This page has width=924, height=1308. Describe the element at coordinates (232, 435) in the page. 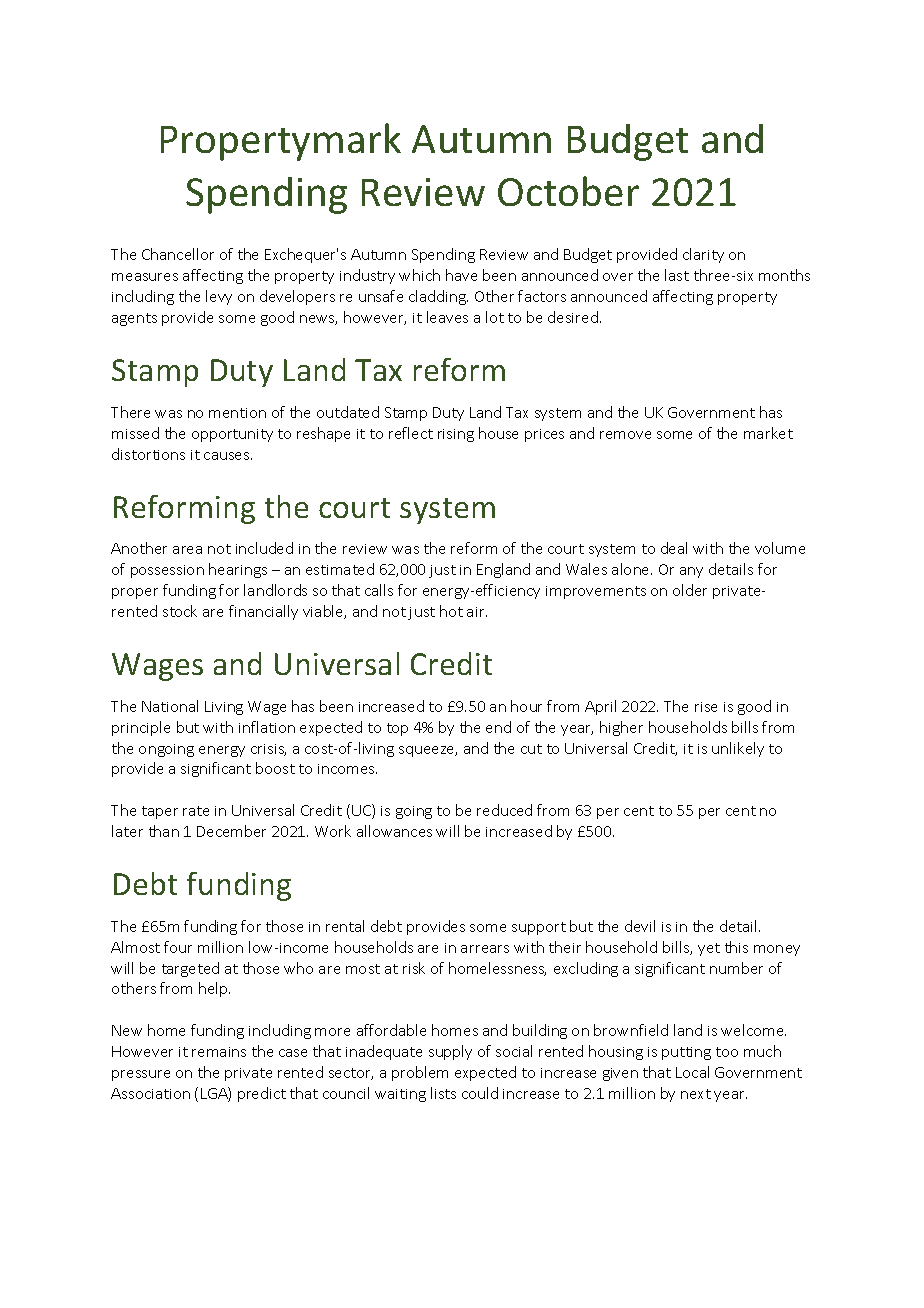

I see `opportunity` at that location.
